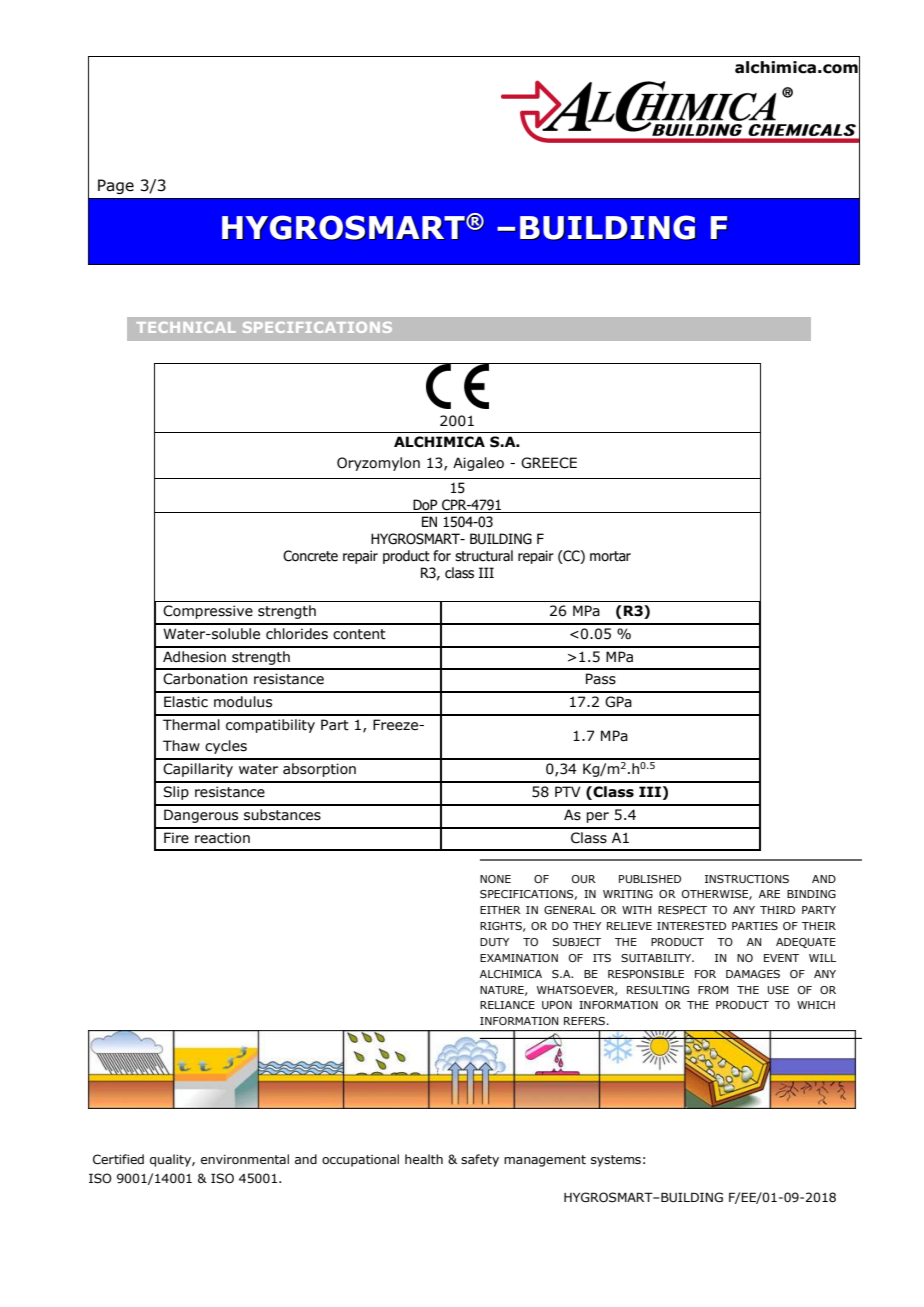 This screenshot has height=1307, width=924. What do you see at coordinates (201, 816) in the screenshot?
I see `Dangerous` at bounding box center [201, 816].
